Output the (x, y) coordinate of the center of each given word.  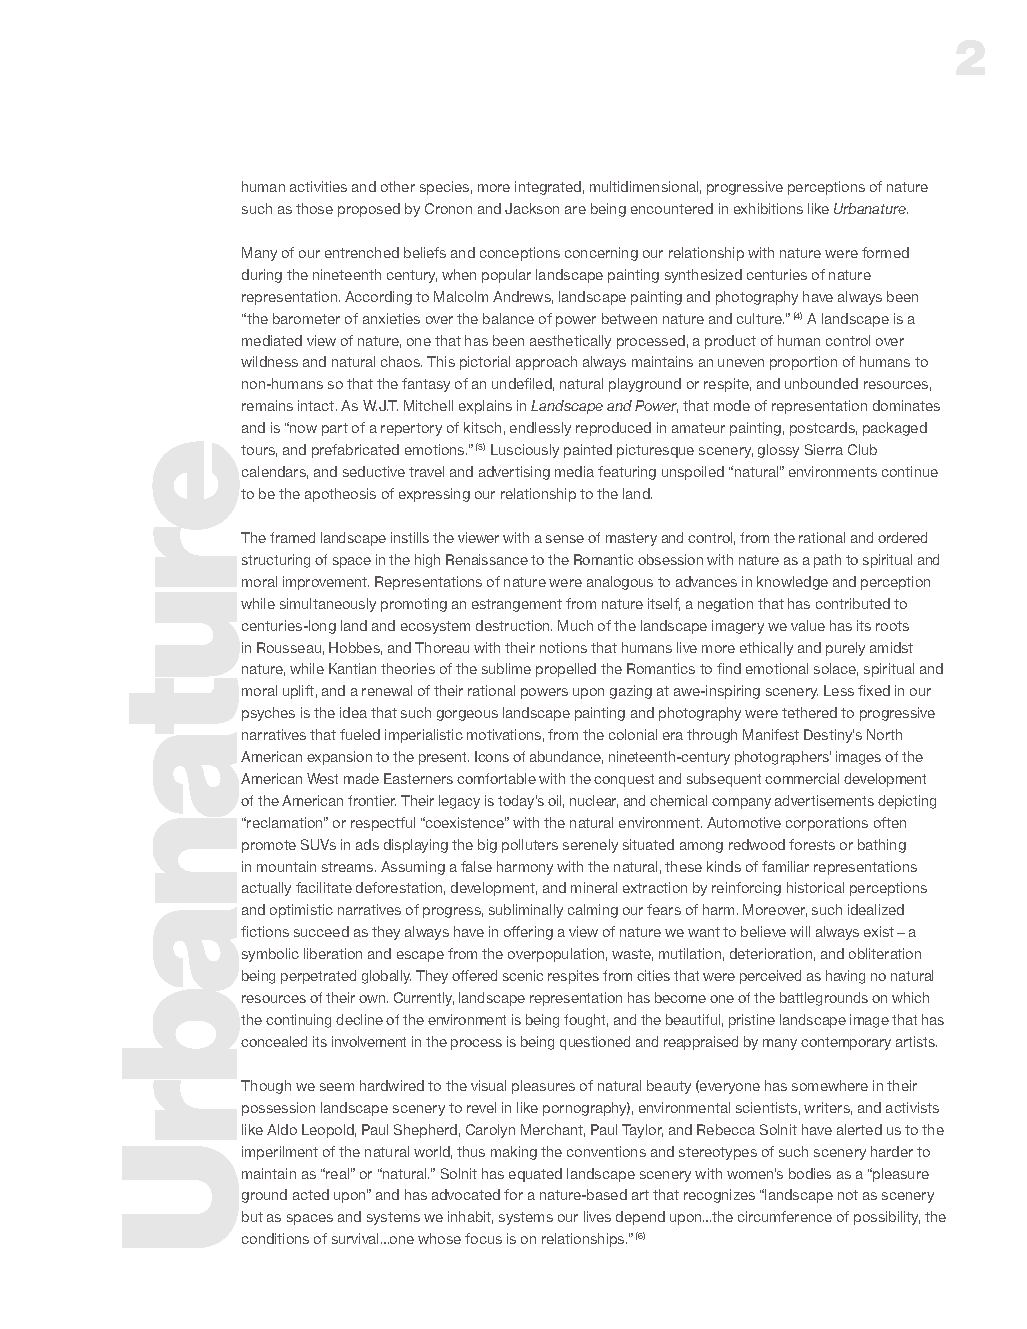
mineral (594, 887)
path (827, 561)
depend (640, 1218)
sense (565, 539)
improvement (326, 583)
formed (885, 252)
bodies (810, 1173)
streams (349, 867)
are (575, 210)
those (314, 208)
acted (311, 1194)
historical (815, 887)
